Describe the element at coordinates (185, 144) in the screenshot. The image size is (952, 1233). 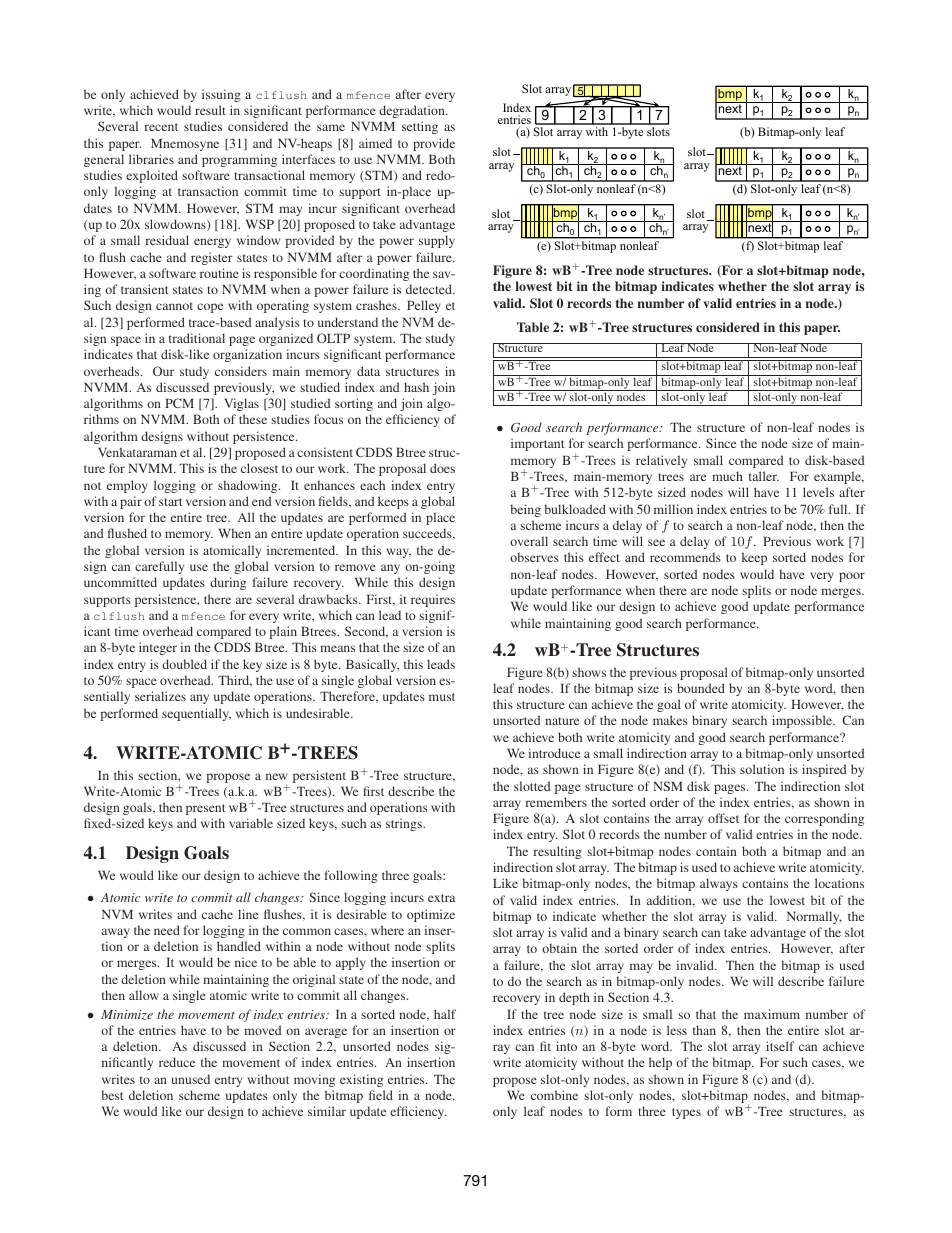
I see `Mnemosyne` at that location.
